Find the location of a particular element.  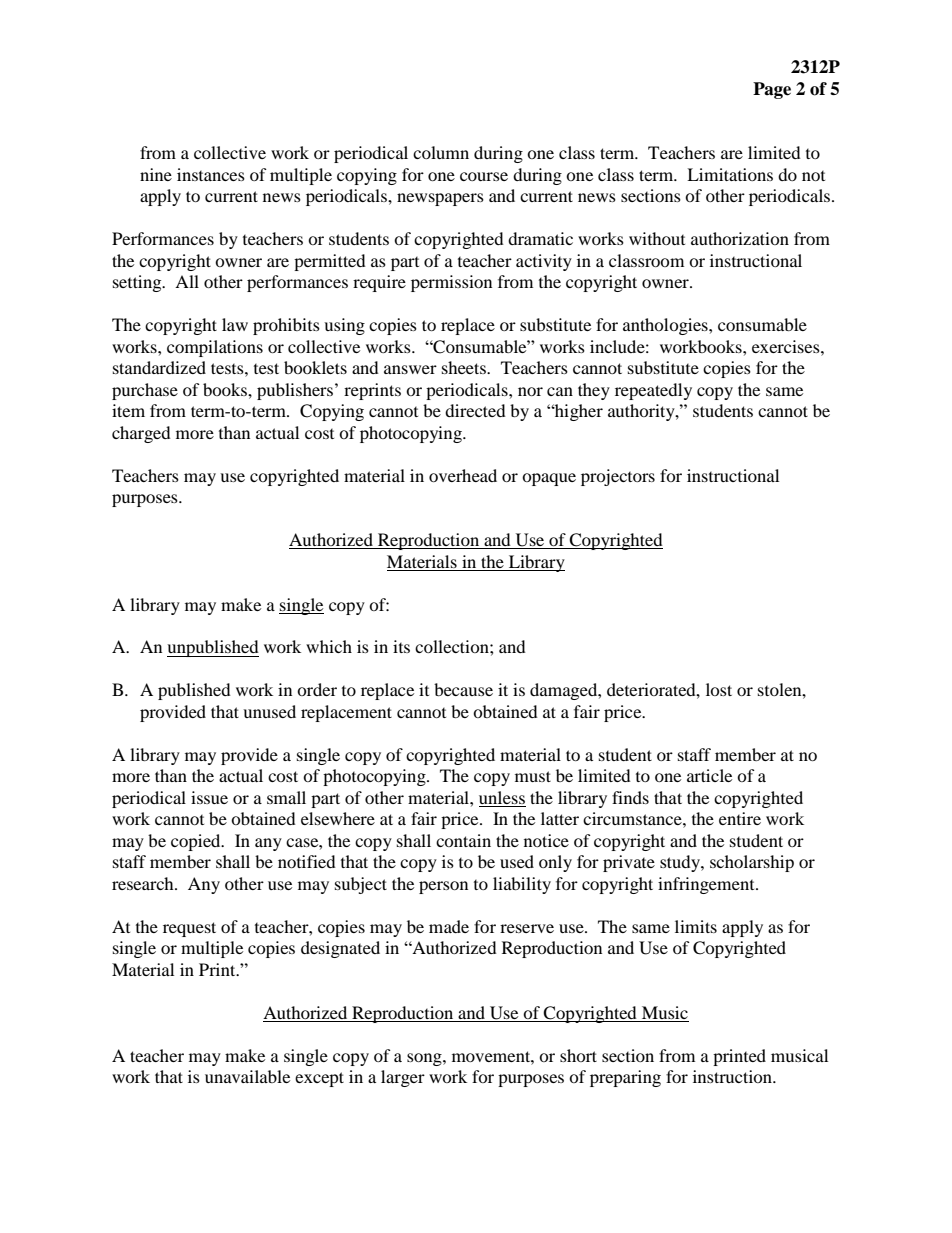

larger is located at coordinates (403, 1078).
